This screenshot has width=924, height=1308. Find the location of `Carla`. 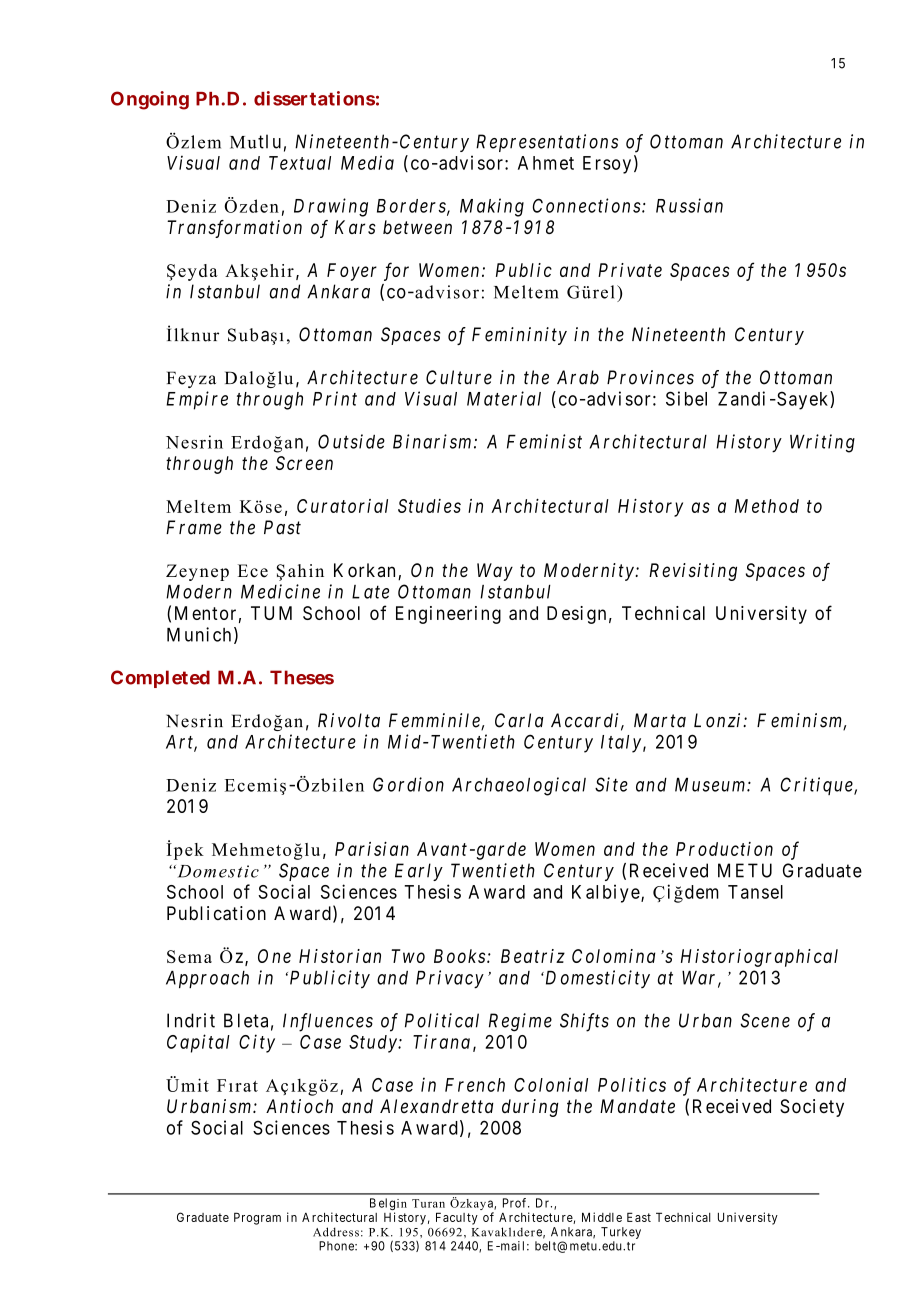

Carla is located at coordinates (519, 720).
